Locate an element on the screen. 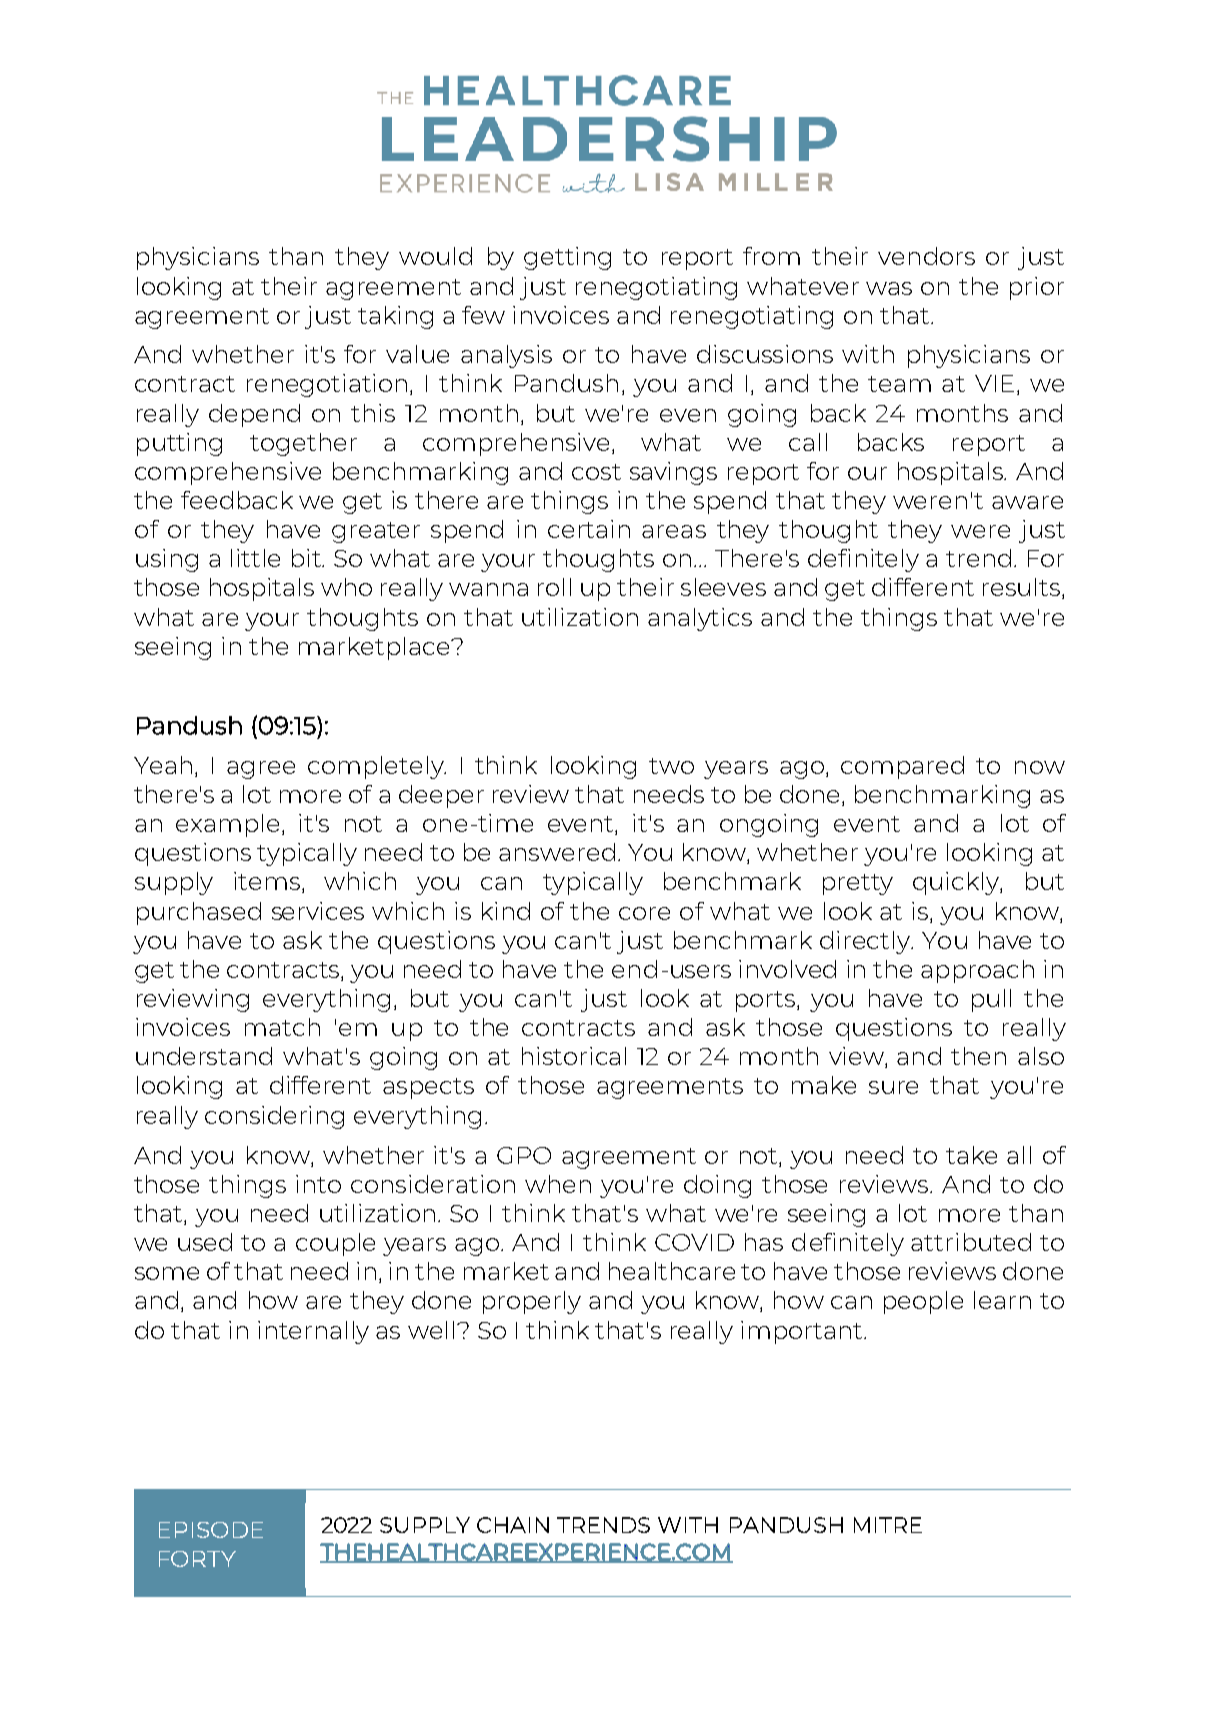  getting is located at coordinates (567, 258).
